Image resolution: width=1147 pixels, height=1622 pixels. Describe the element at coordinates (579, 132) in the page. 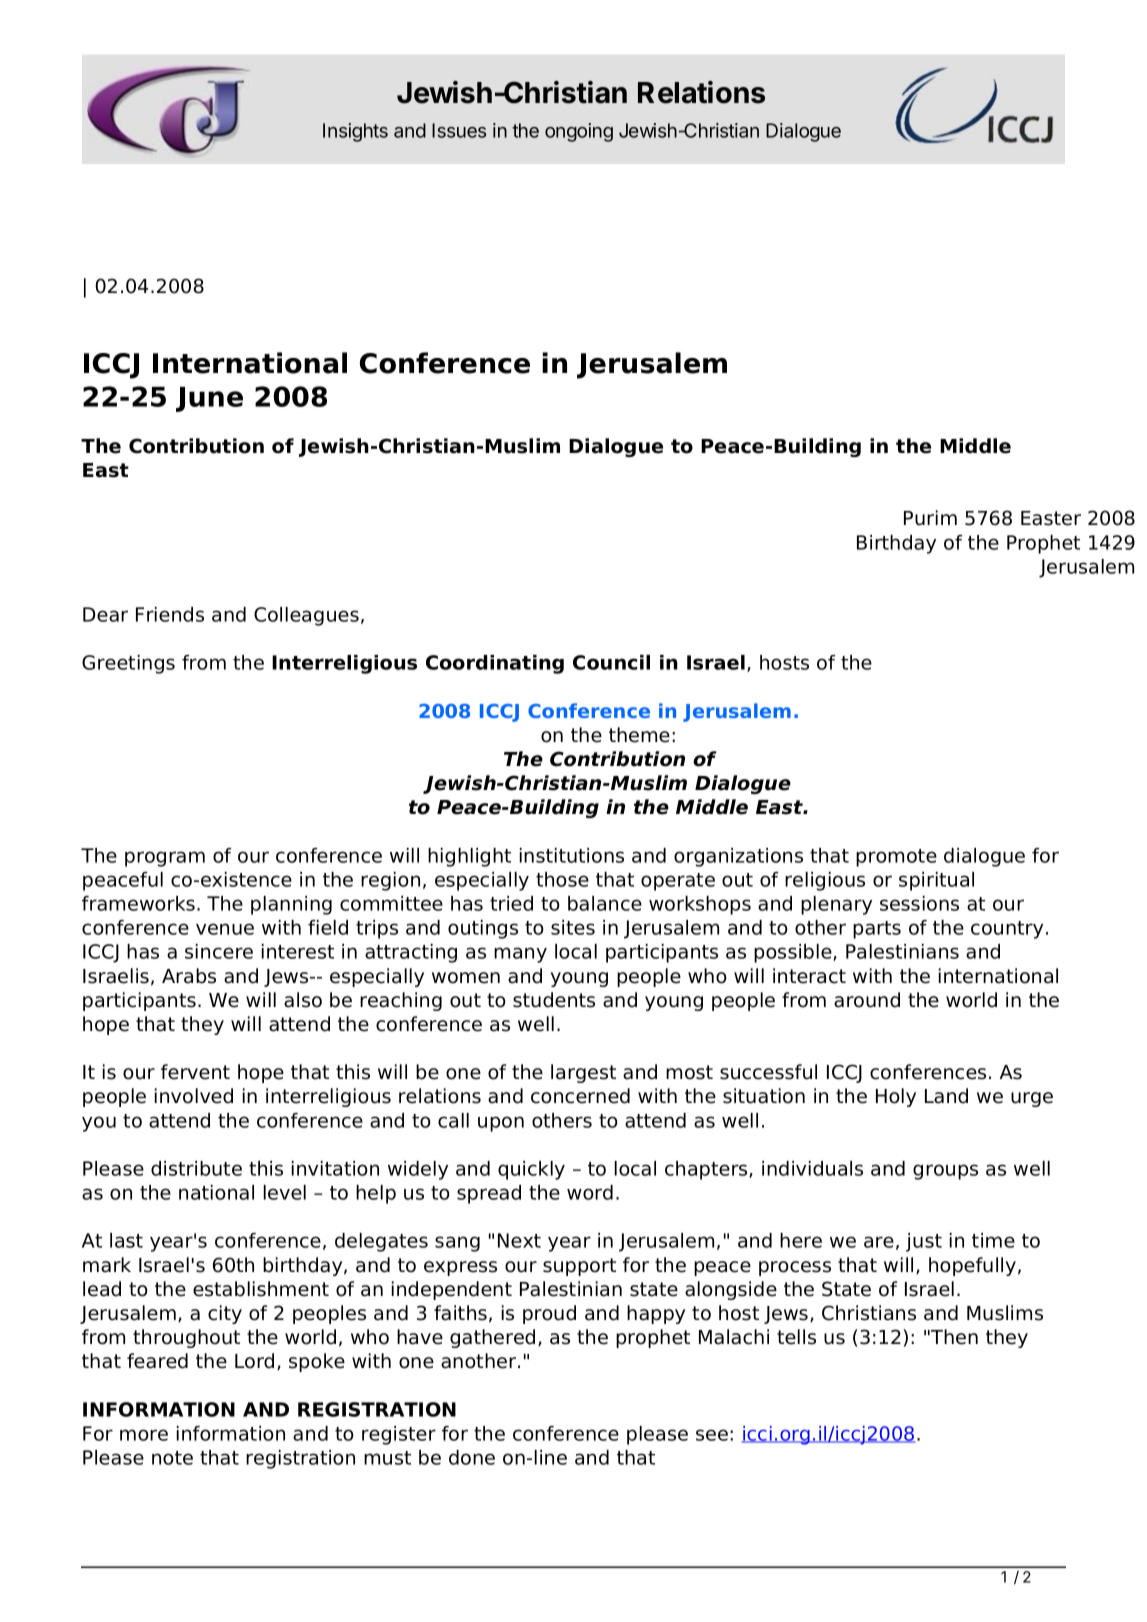

I see `ongoing` at that location.
